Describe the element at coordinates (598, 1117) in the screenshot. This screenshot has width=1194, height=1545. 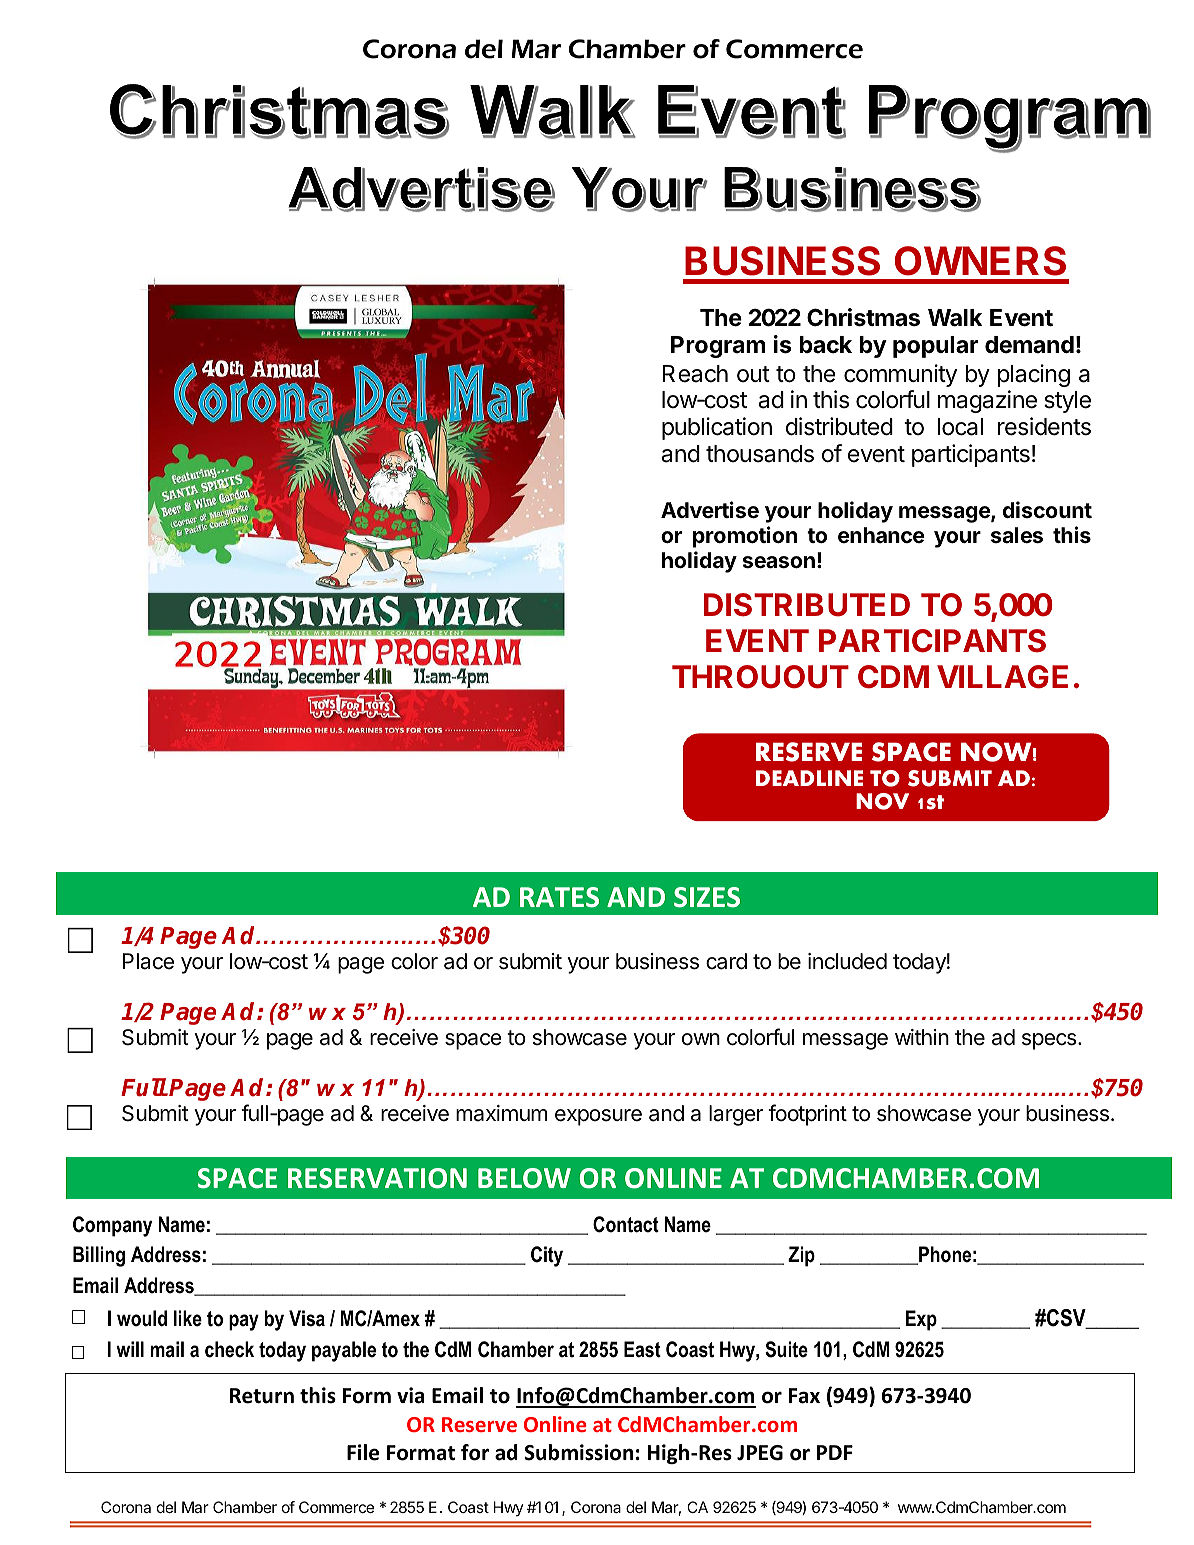
I see `exposure` at that location.
